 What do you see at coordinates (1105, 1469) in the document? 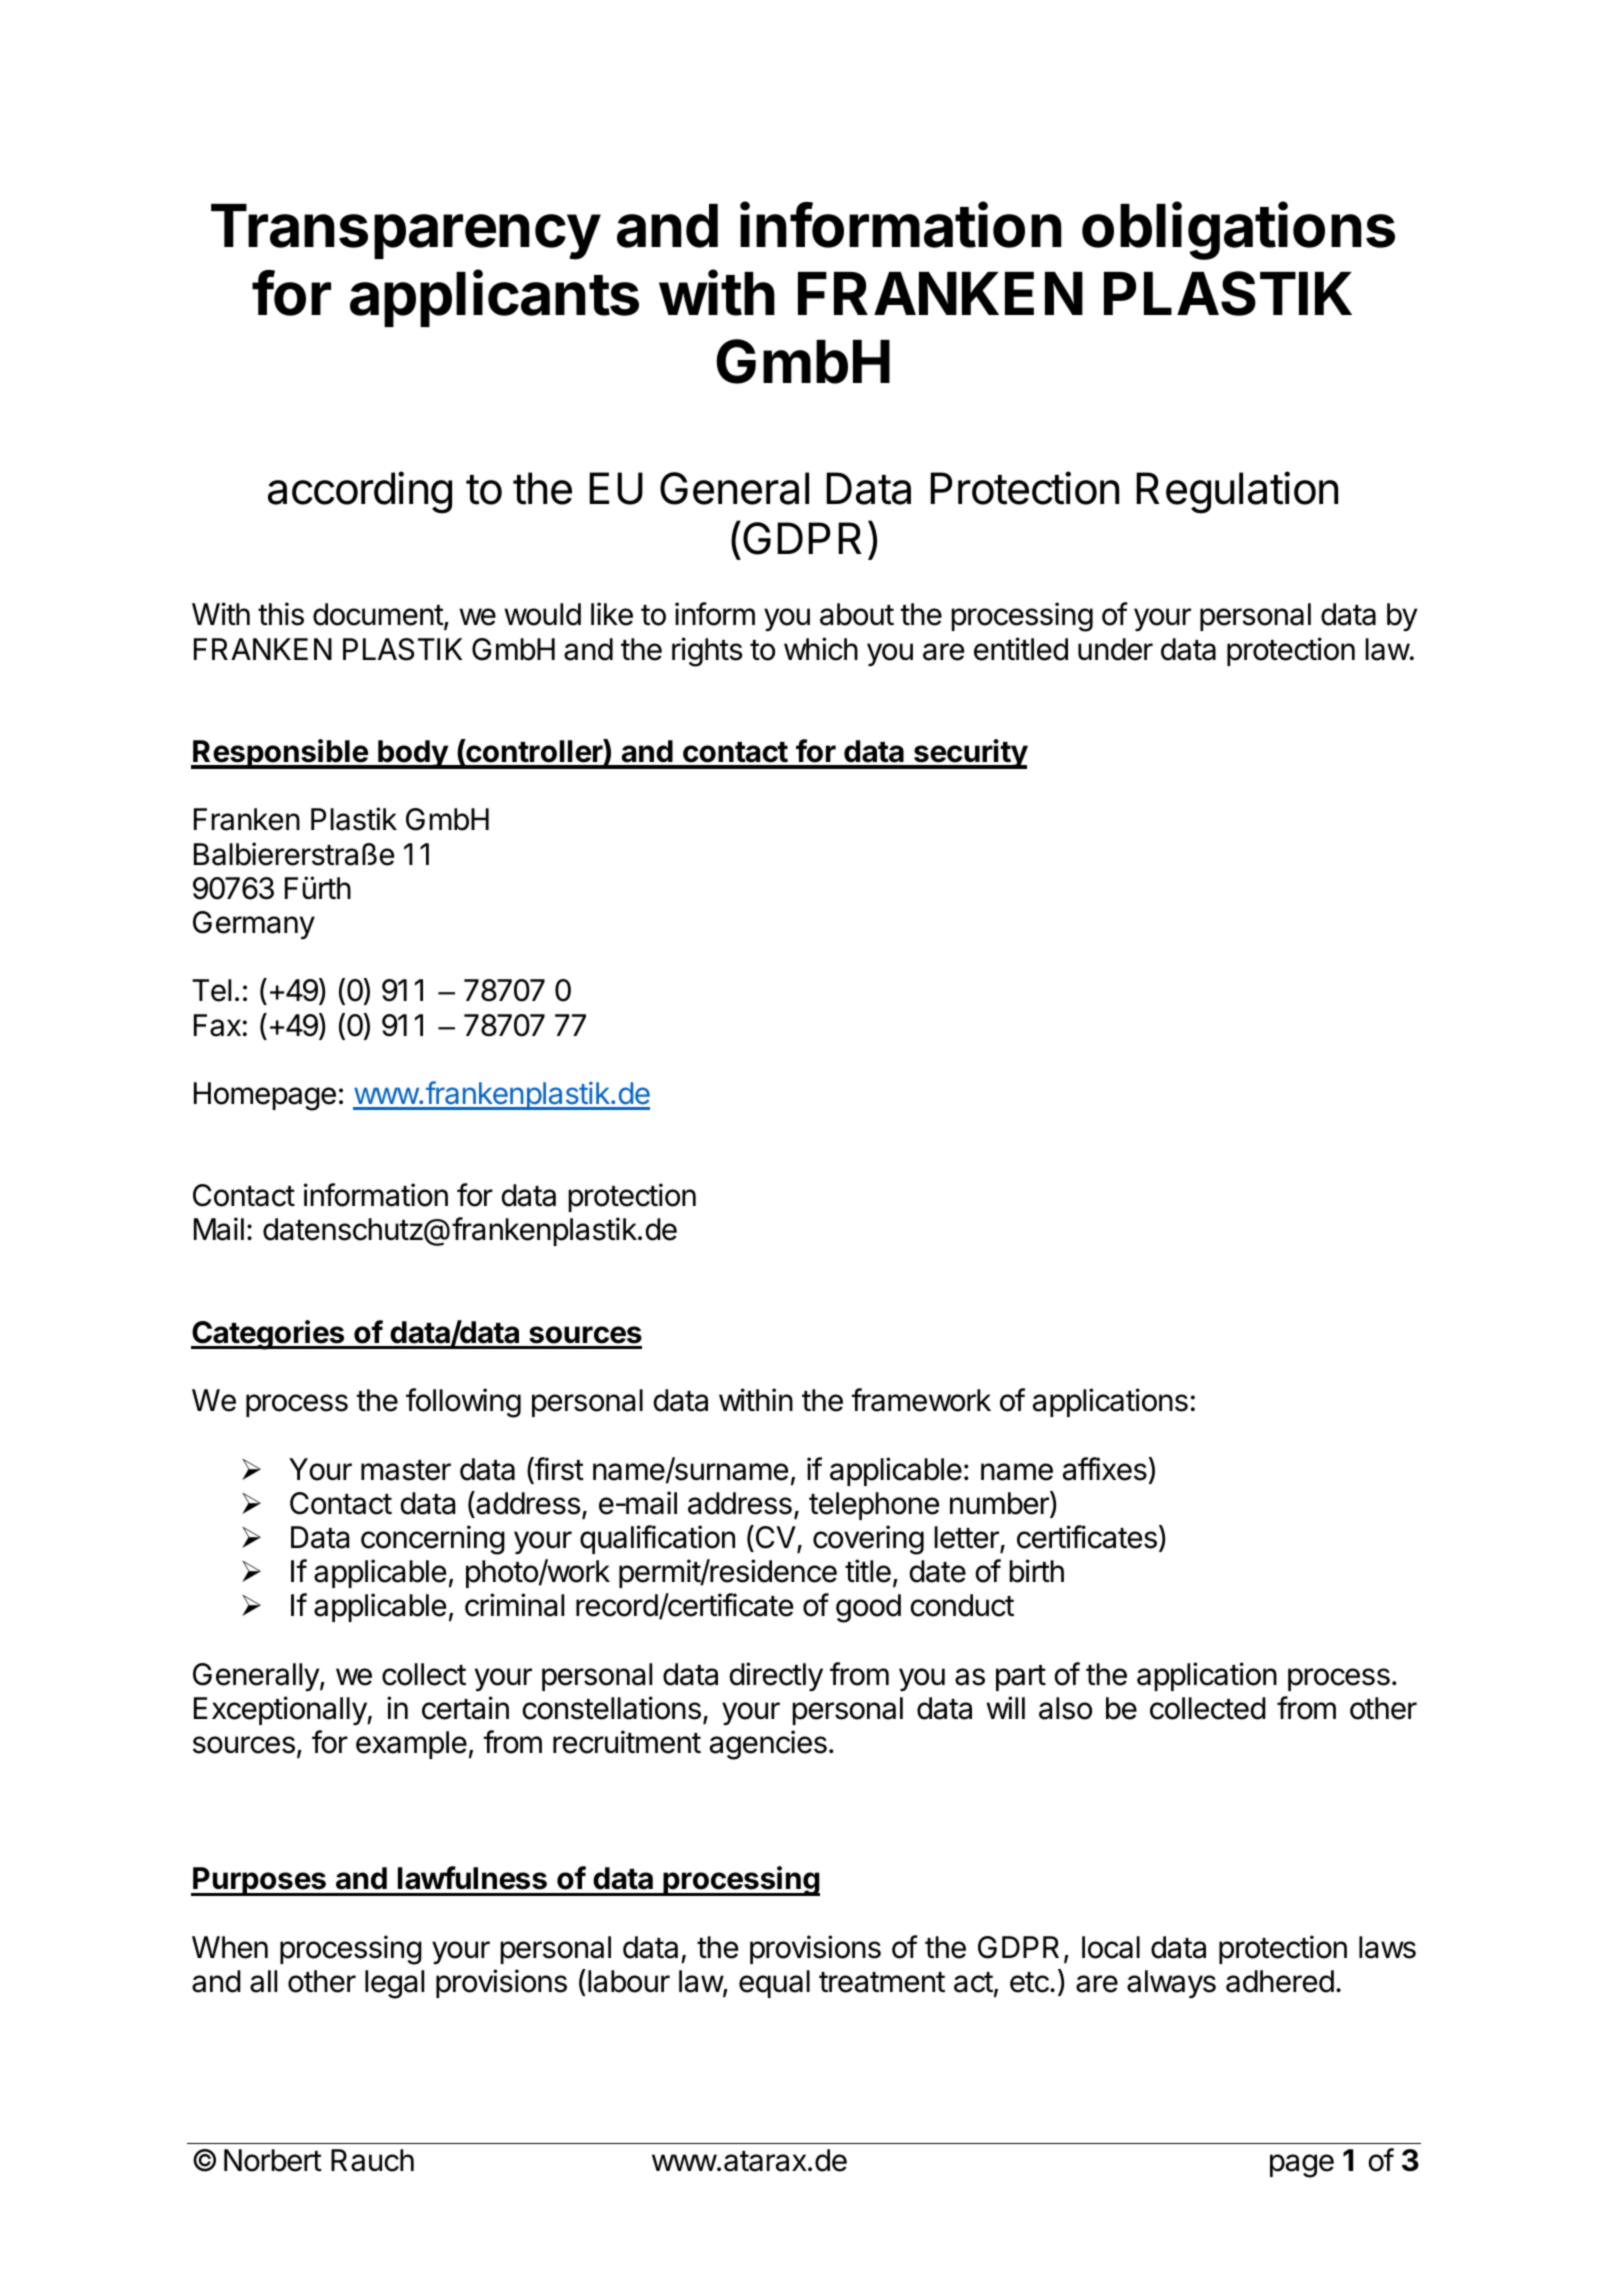
I see `affixes` at bounding box center [1105, 1469].
